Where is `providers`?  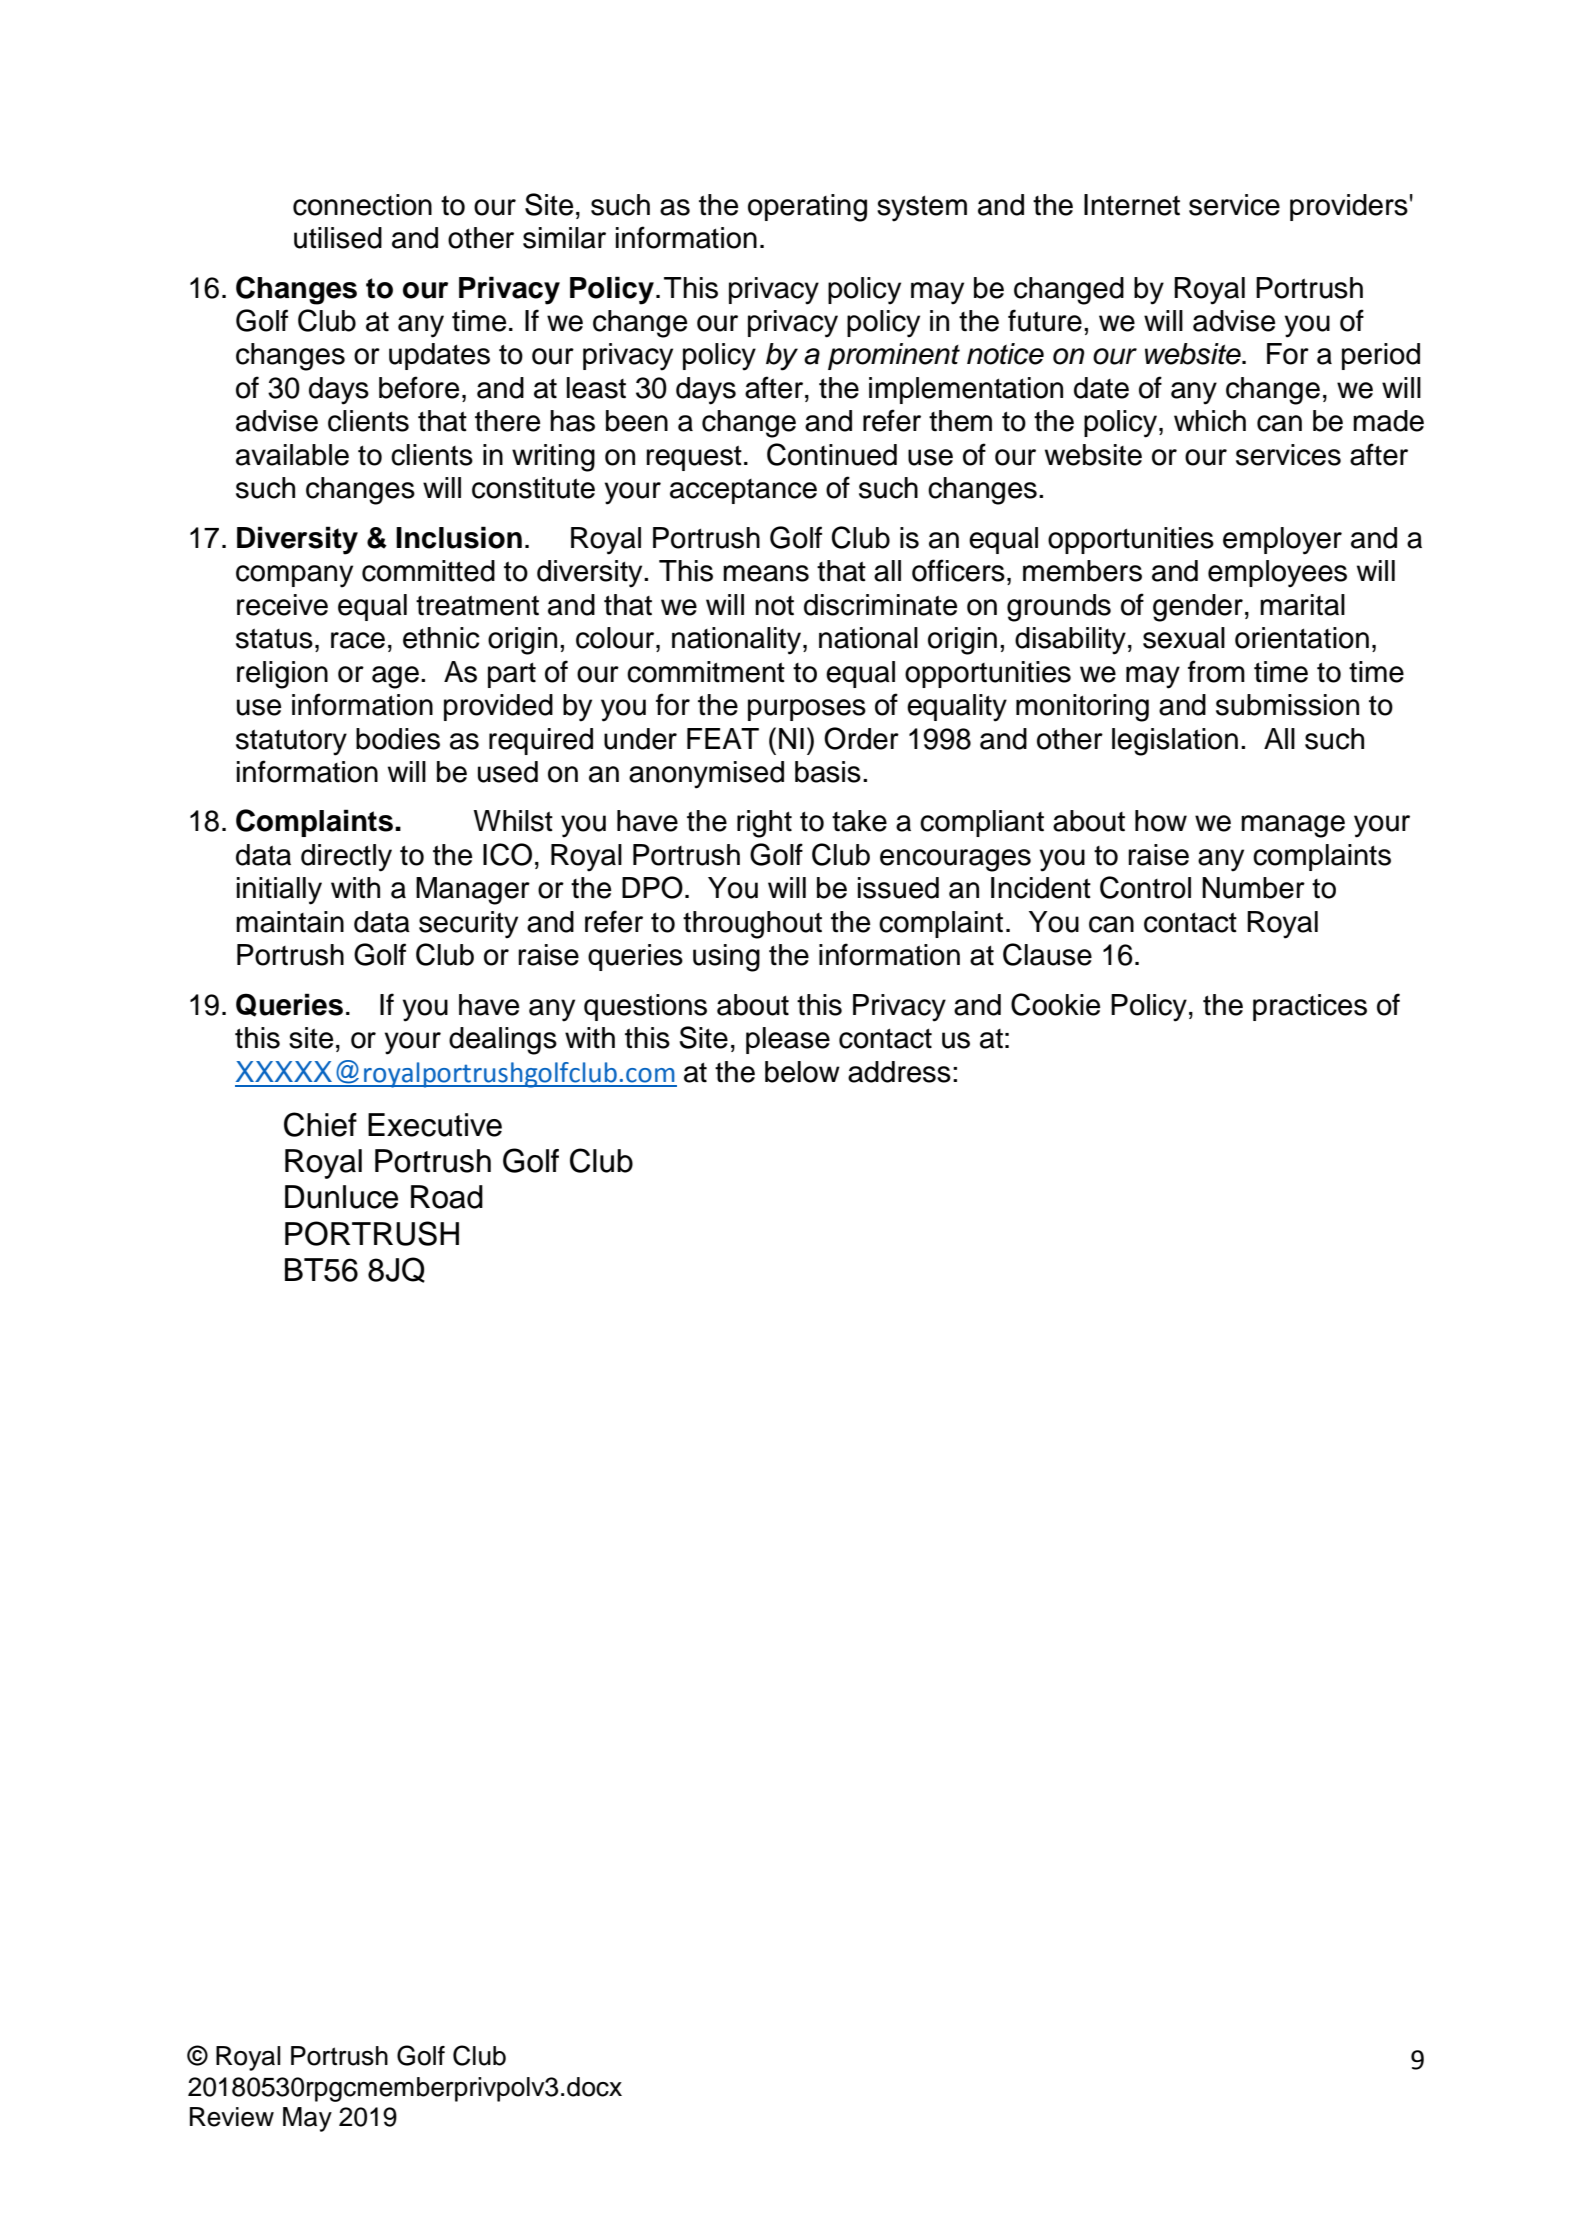
providers is located at coordinates (1349, 207).
